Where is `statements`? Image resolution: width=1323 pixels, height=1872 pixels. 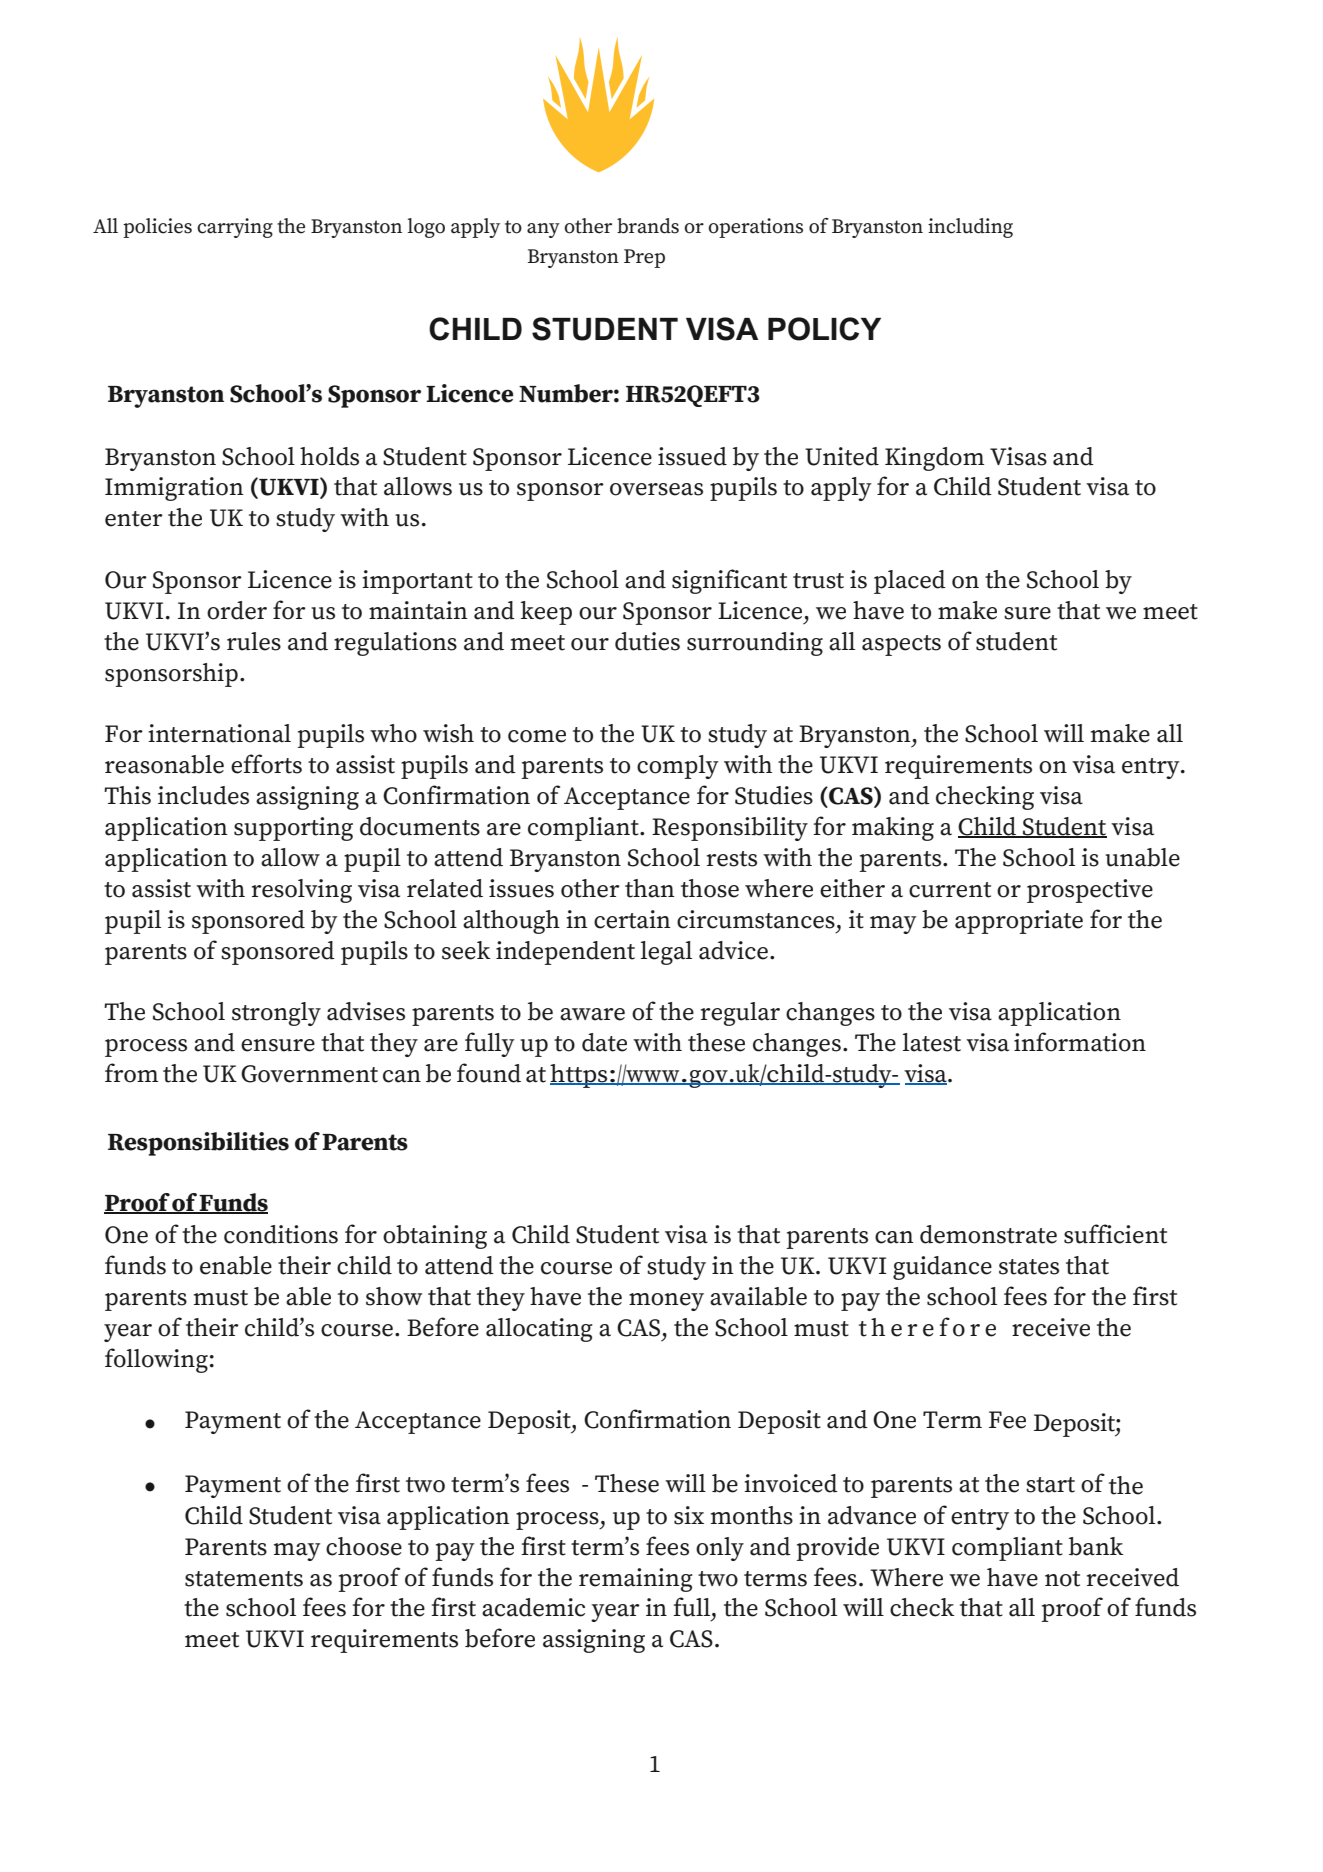 statements is located at coordinates (244, 1579).
